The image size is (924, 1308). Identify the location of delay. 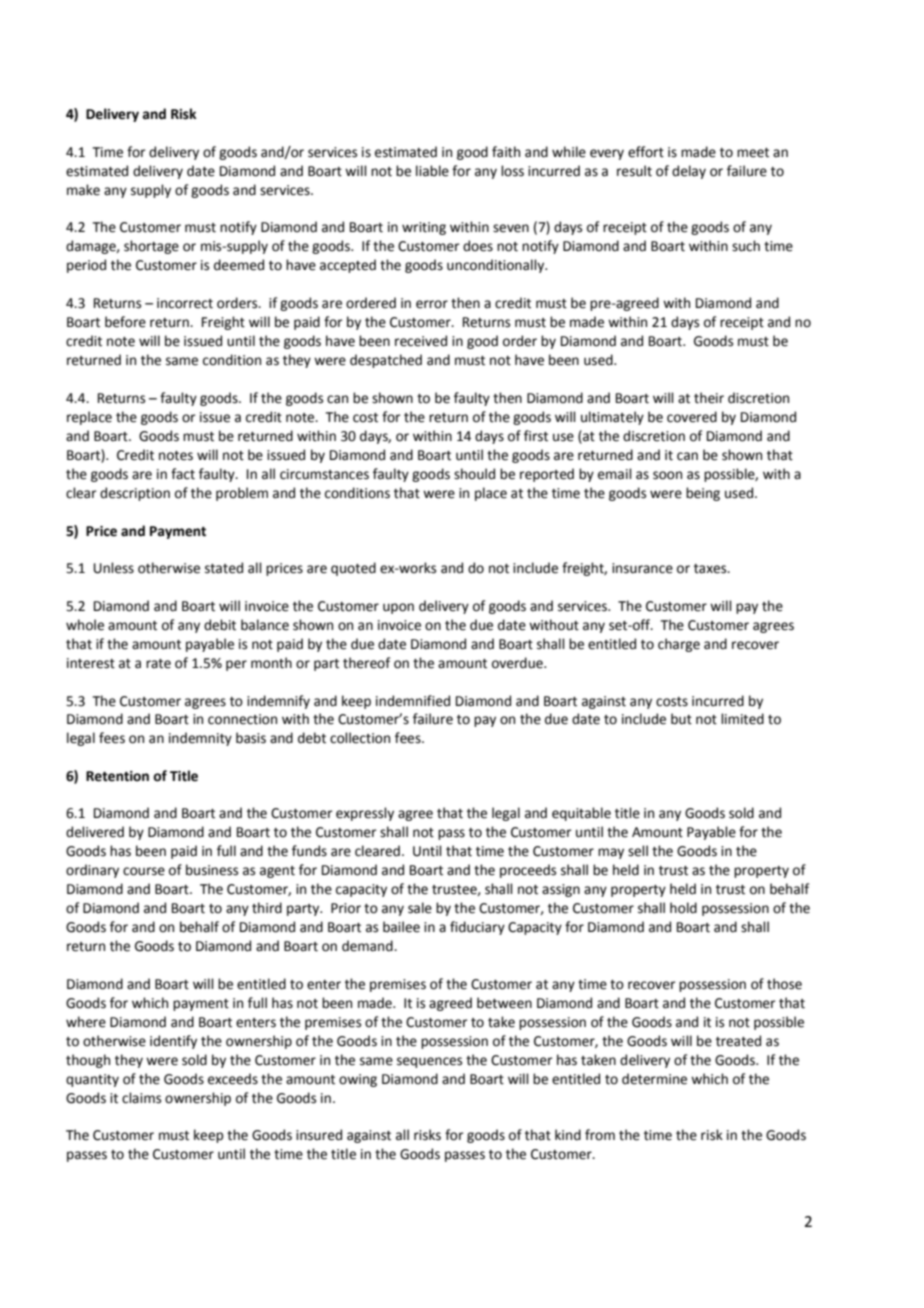
(689, 172).
